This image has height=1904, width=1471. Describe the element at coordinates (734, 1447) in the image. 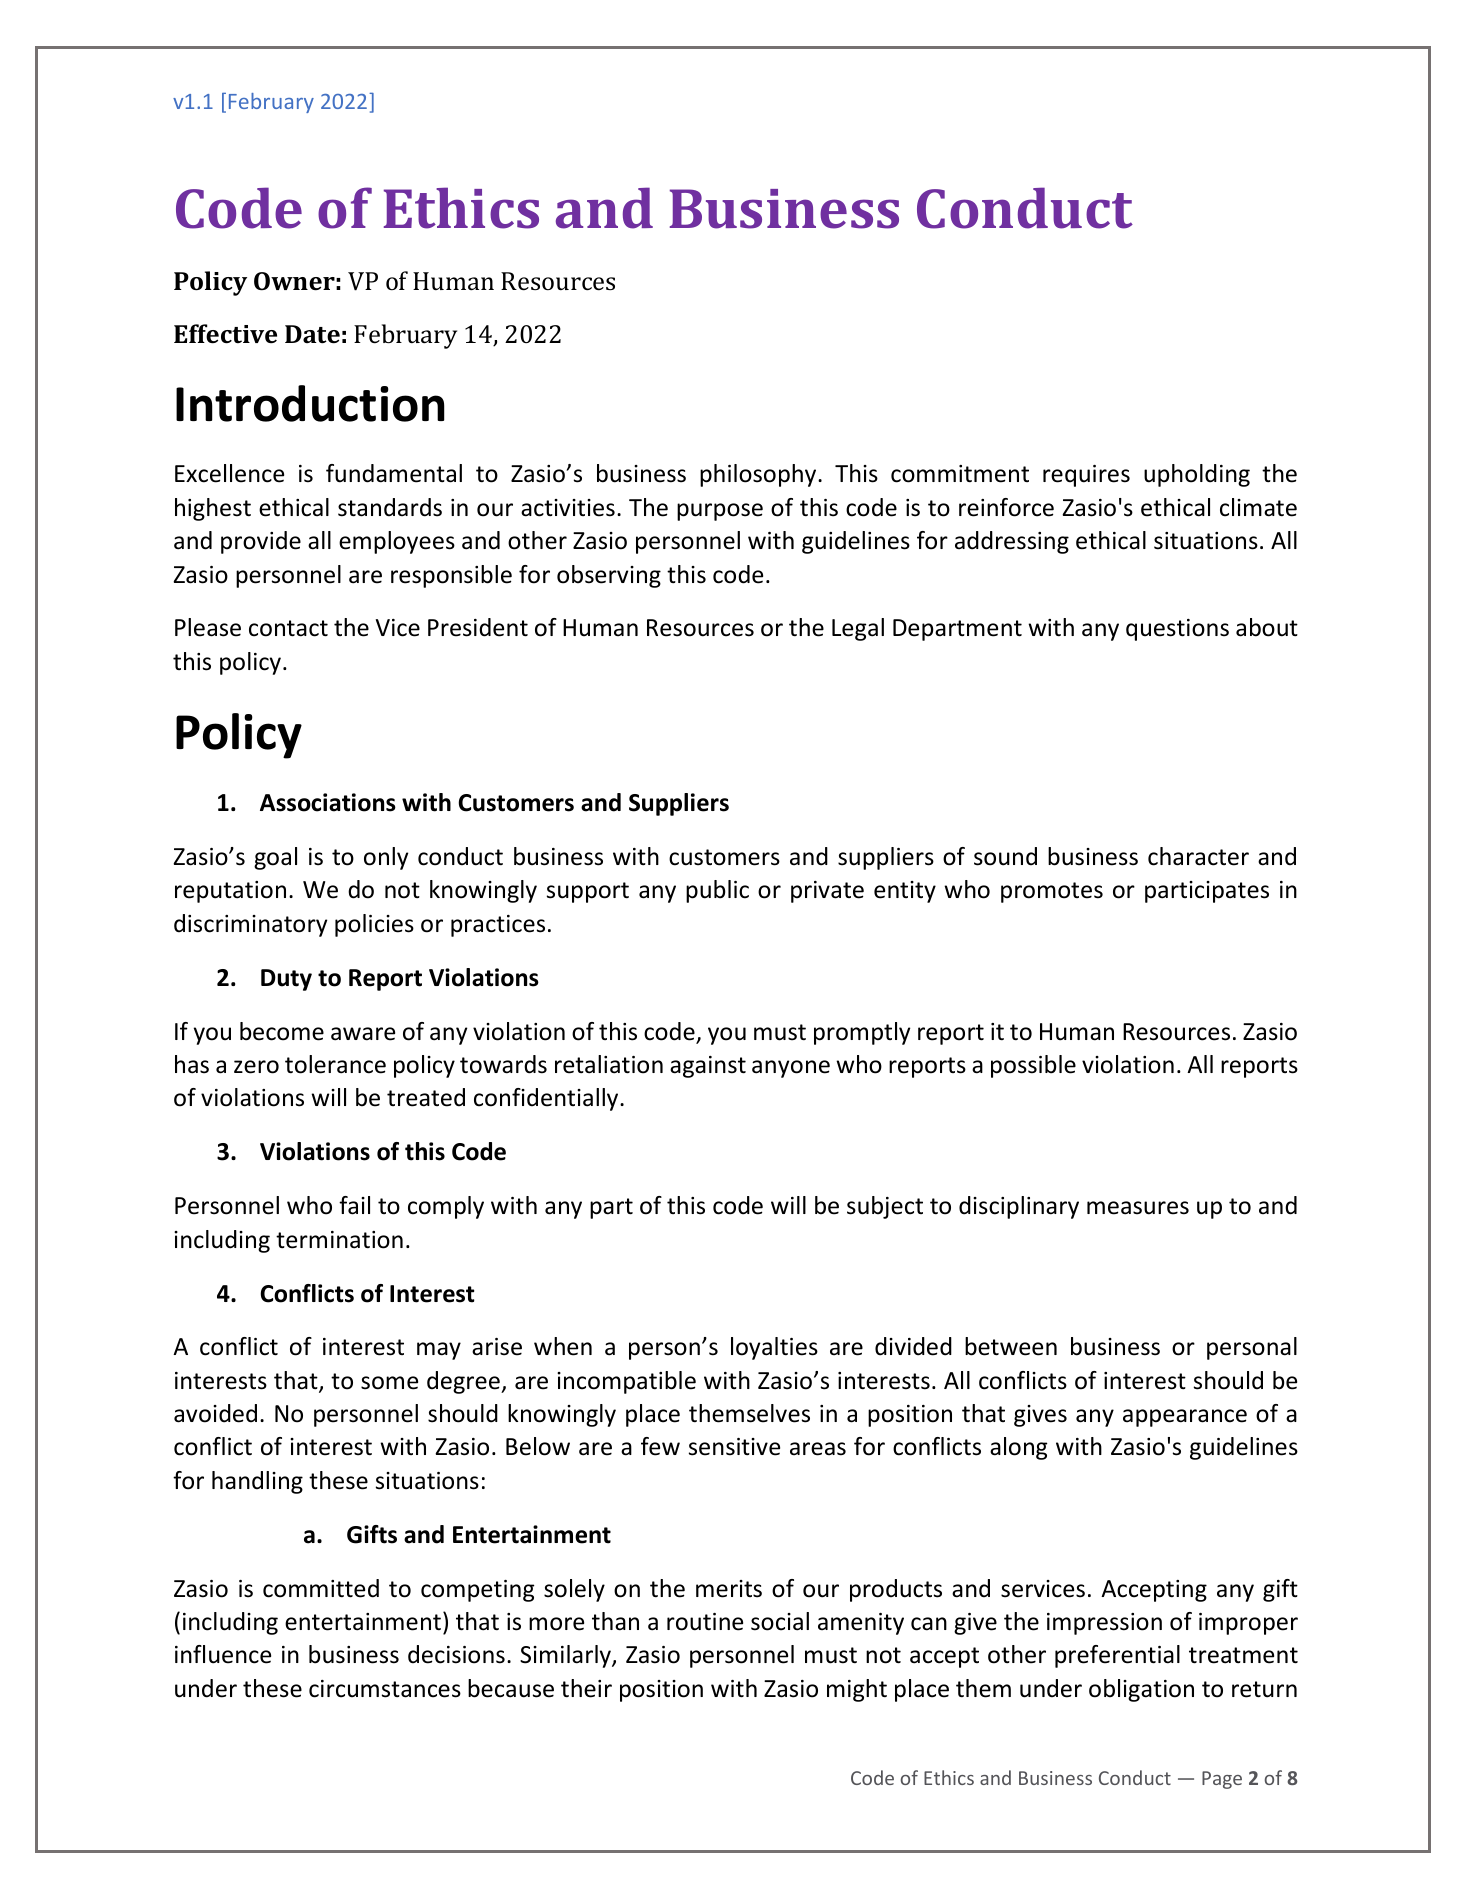

I see `sensitive` at that location.
